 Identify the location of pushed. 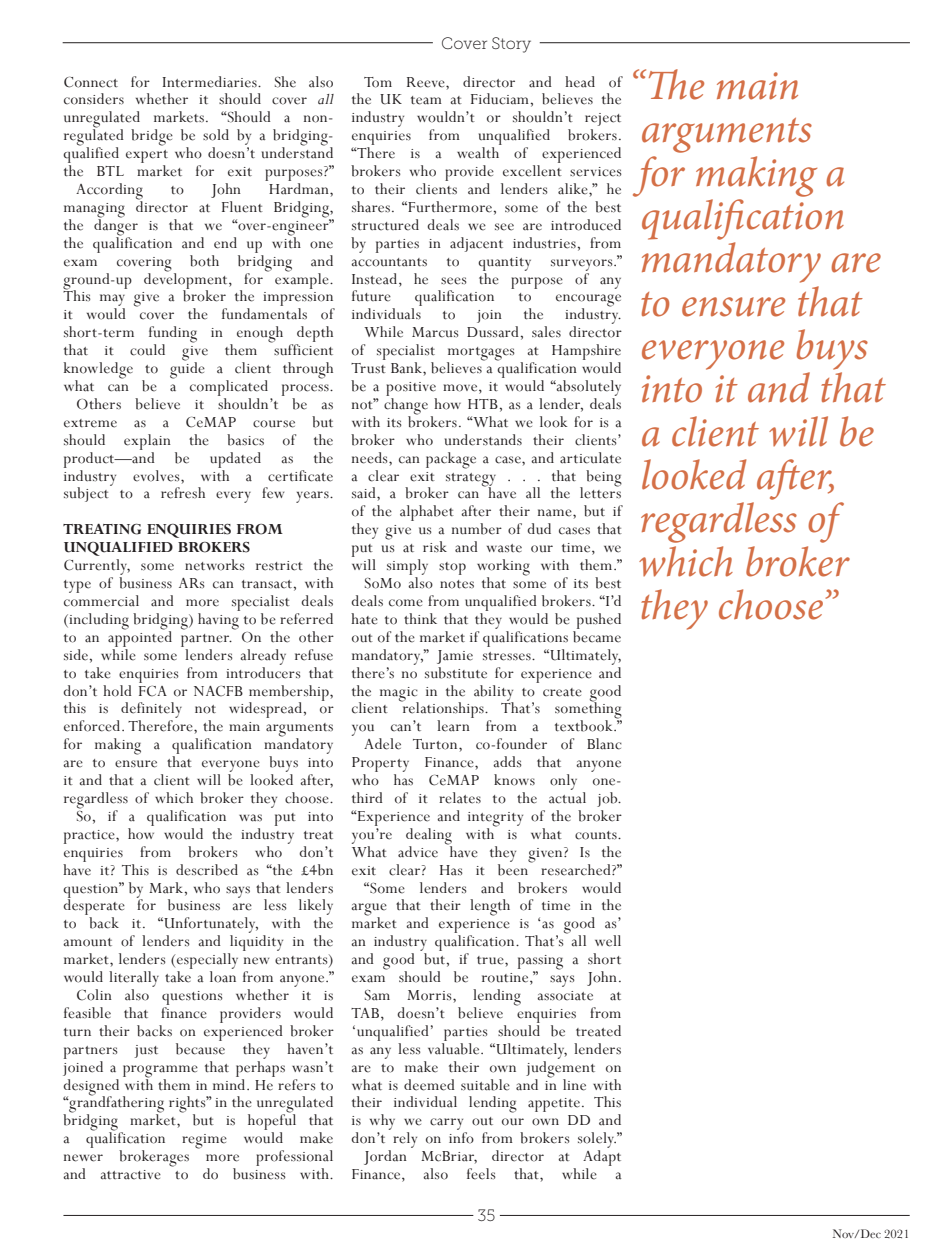
(599, 621).
